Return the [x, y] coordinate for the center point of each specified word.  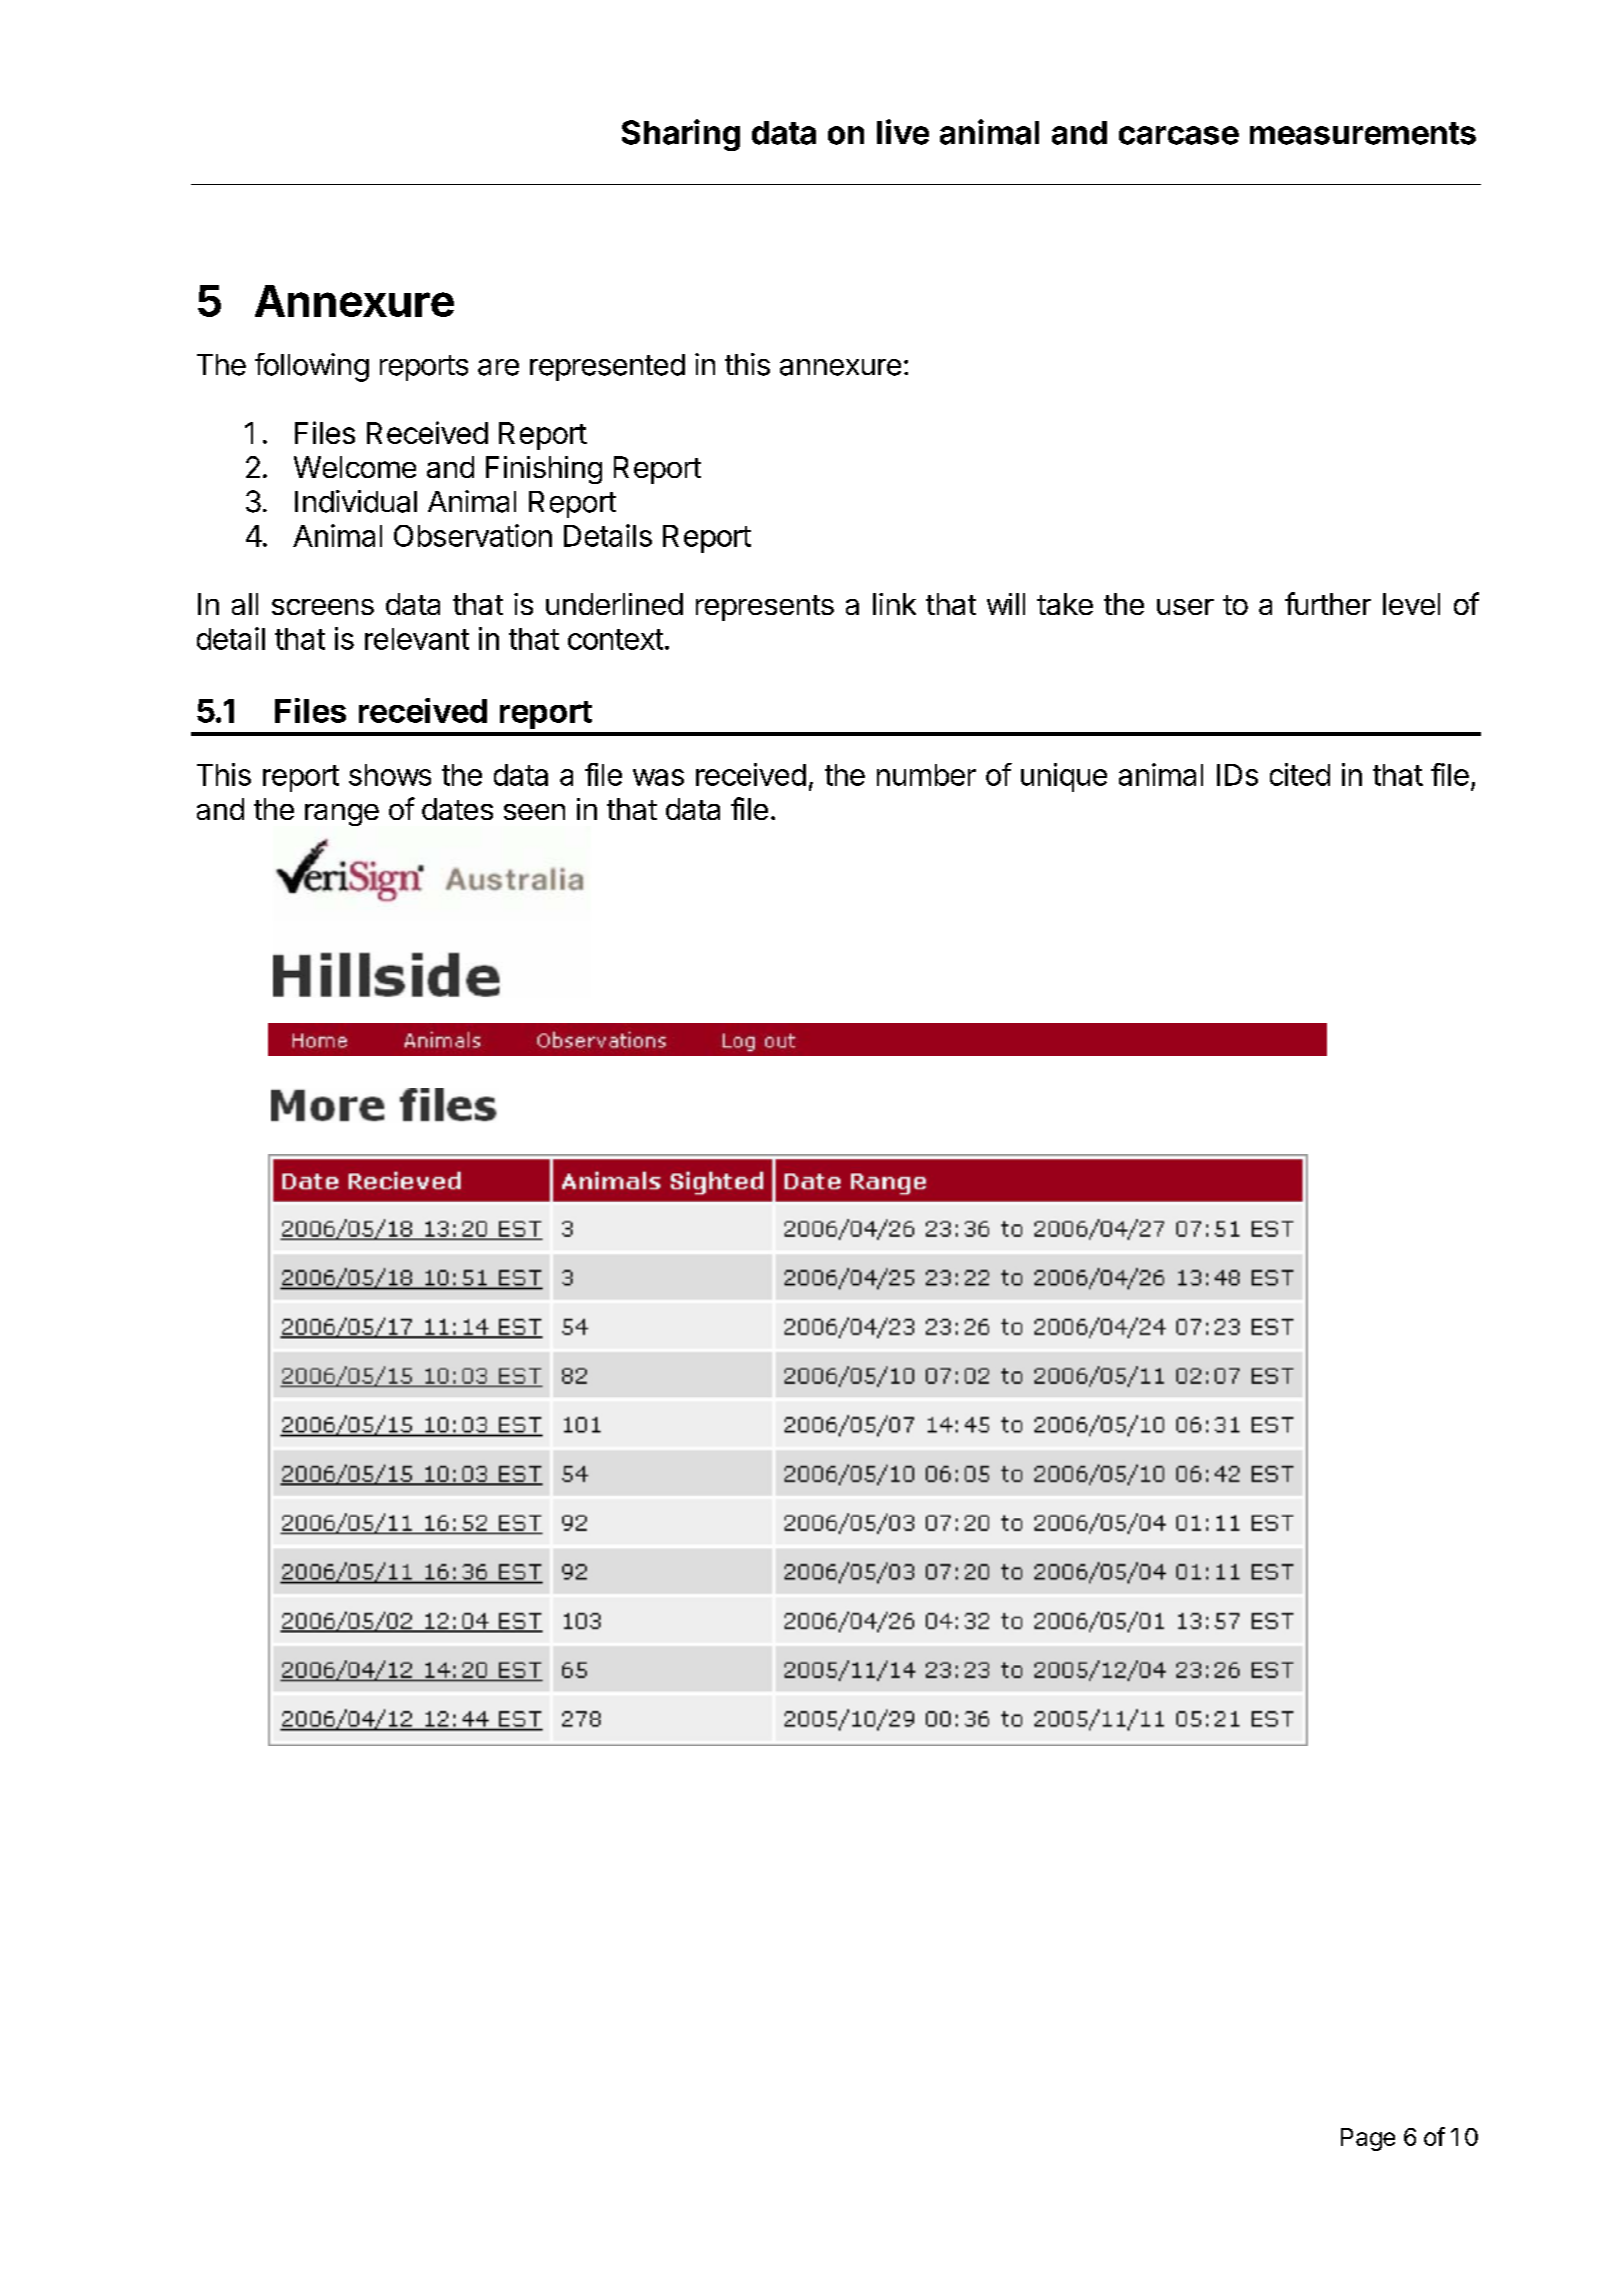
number [926, 775]
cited [1300, 774]
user [1185, 607]
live [903, 132]
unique [1064, 777]
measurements [1363, 133]
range [342, 815]
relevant [417, 639]
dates [457, 809]
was [658, 777]
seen [534, 812]
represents [765, 608]
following [312, 367]
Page [1368, 2139]
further [1328, 603]
